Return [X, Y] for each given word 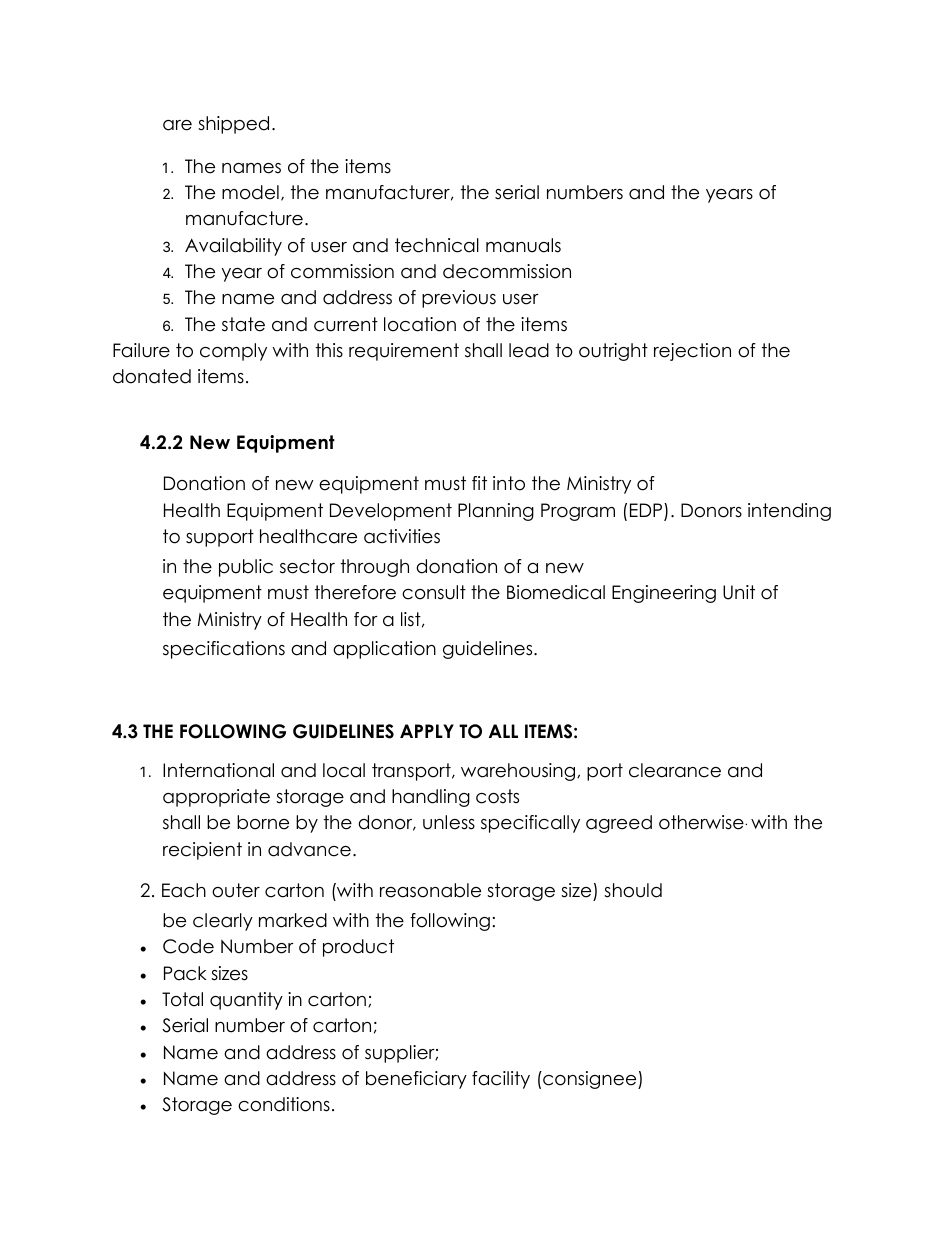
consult [434, 592]
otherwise [702, 822]
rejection [692, 352]
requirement [404, 352]
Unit [739, 592]
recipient [202, 851]
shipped [233, 125]
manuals [523, 245]
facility [501, 1080]
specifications [224, 650]
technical [437, 245]
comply [233, 352]
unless [449, 822]
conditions [284, 1104]
